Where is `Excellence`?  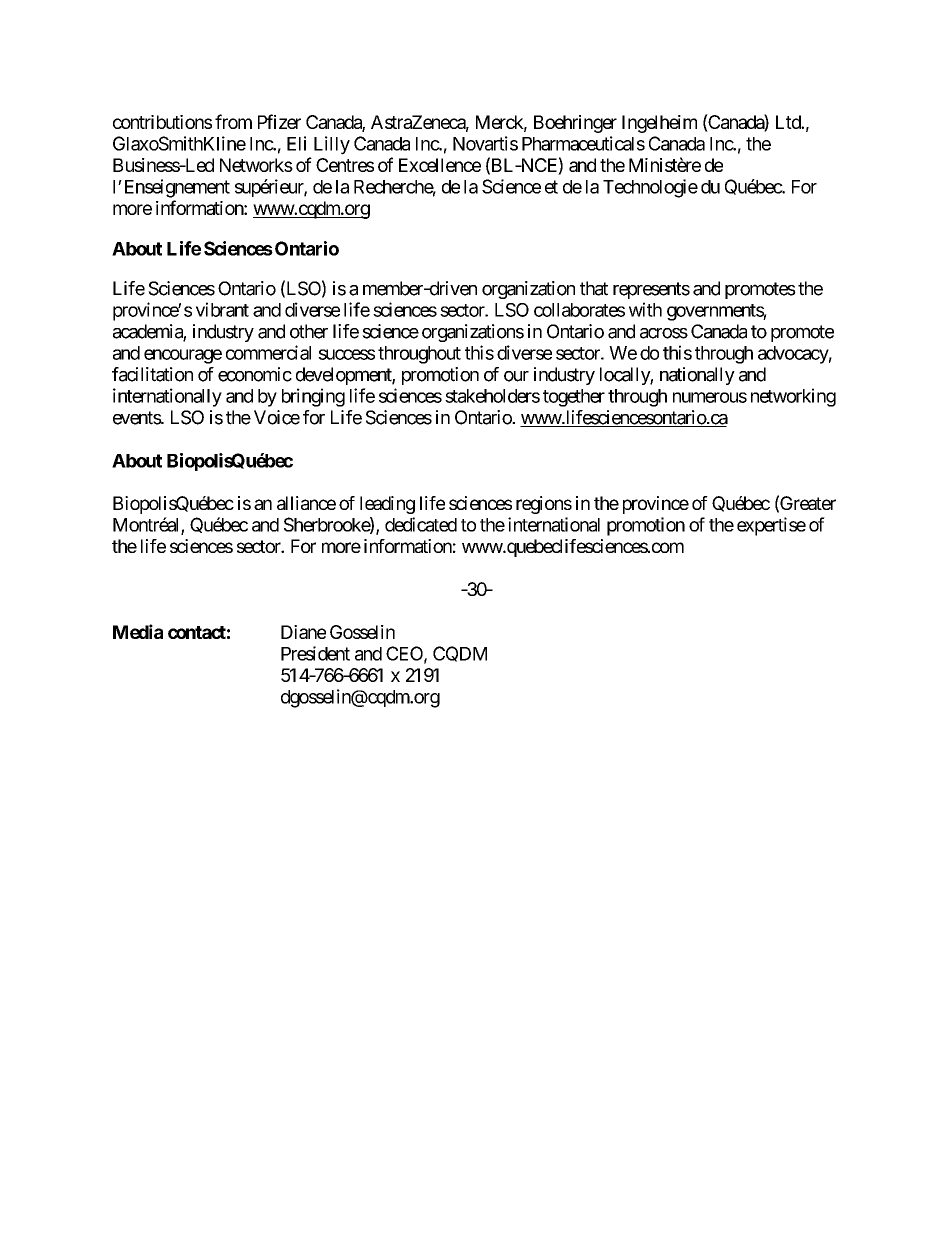 Excellence is located at coordinates (440, 165).
